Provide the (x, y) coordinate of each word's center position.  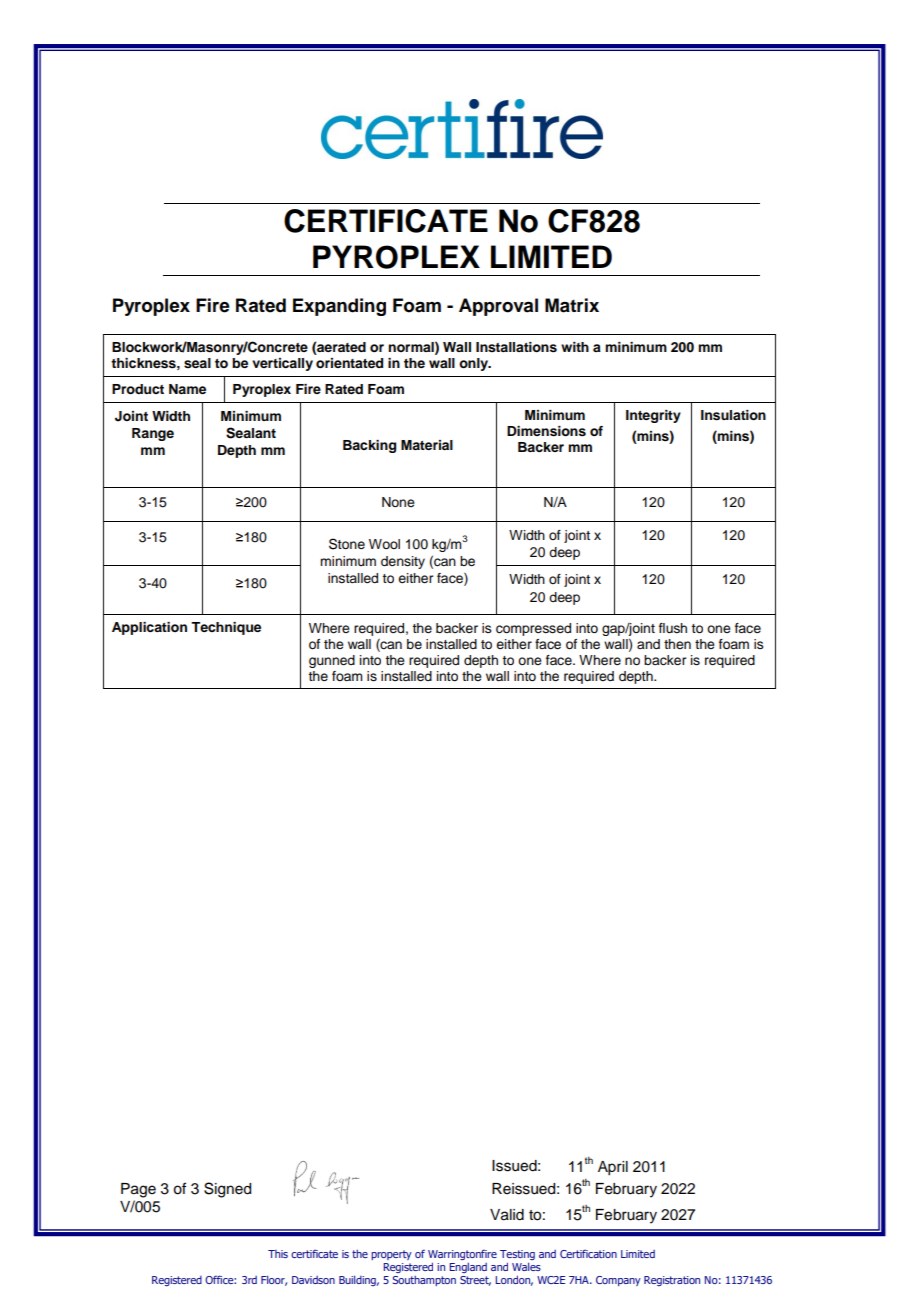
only (475, 364)
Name (187, 389)
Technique (226, 628)
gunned (332, 661)
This (278, 1254)
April (613, 1168)
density (403, 562)
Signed (227, 1190)
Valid (507, 1215)
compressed (533, 629)
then (677, 644)
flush (673, 628)
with (575, 347)
